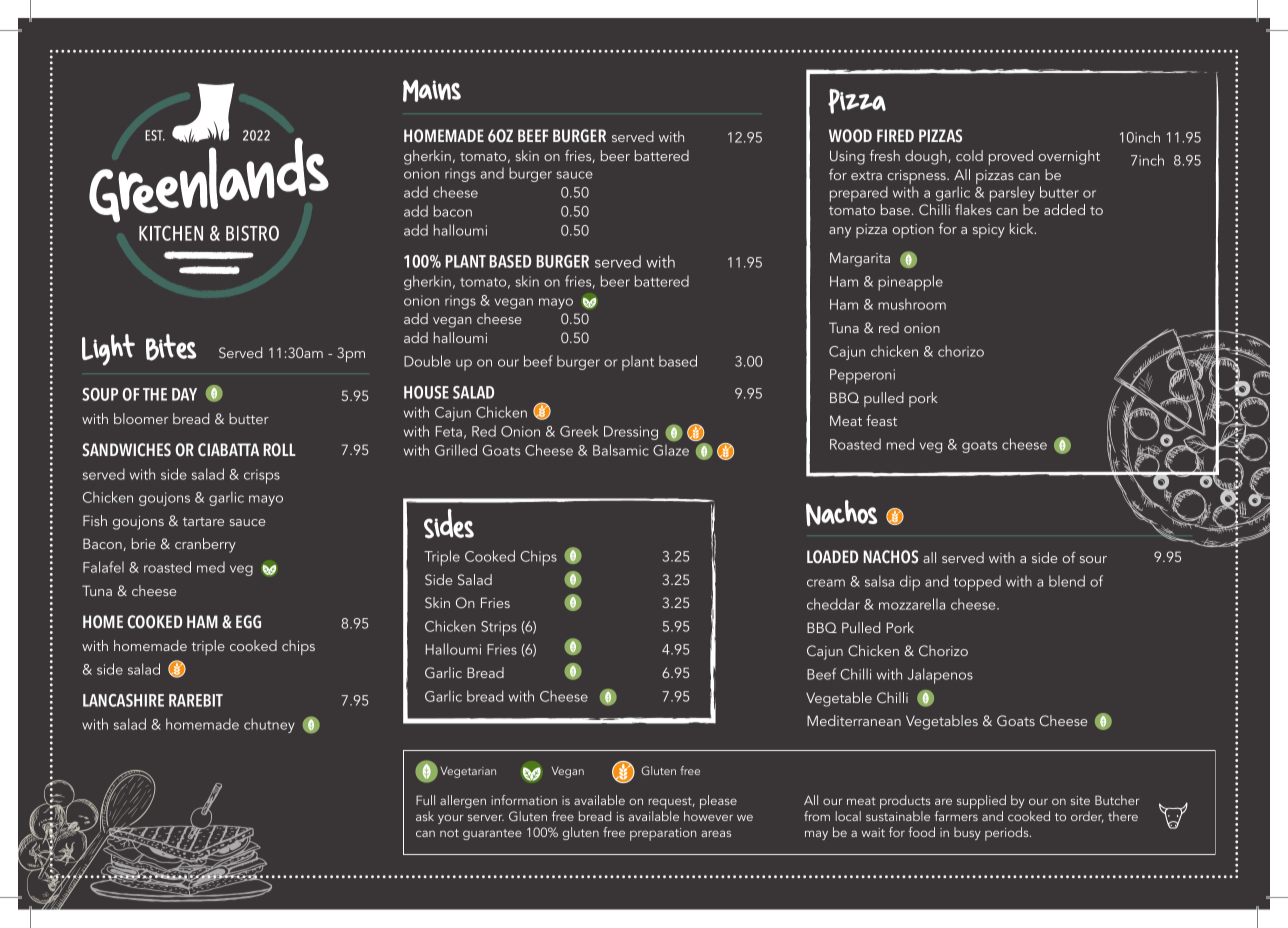 The image size is (1288, 928). Describe the element at coordinates (969, 155) in the image. I see `cold` at that location.
